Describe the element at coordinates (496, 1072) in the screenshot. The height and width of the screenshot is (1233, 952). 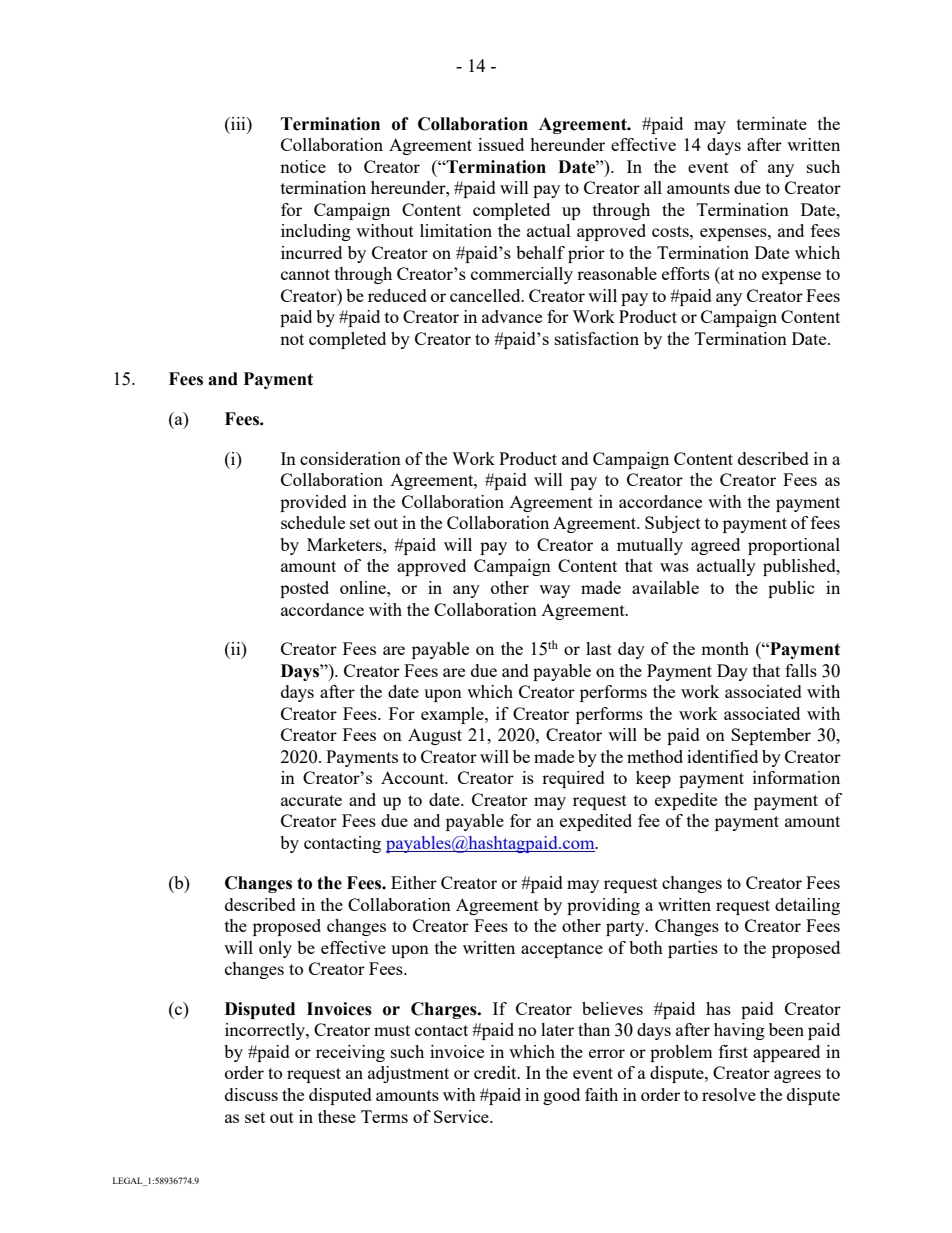
I see `credit` at that location.
